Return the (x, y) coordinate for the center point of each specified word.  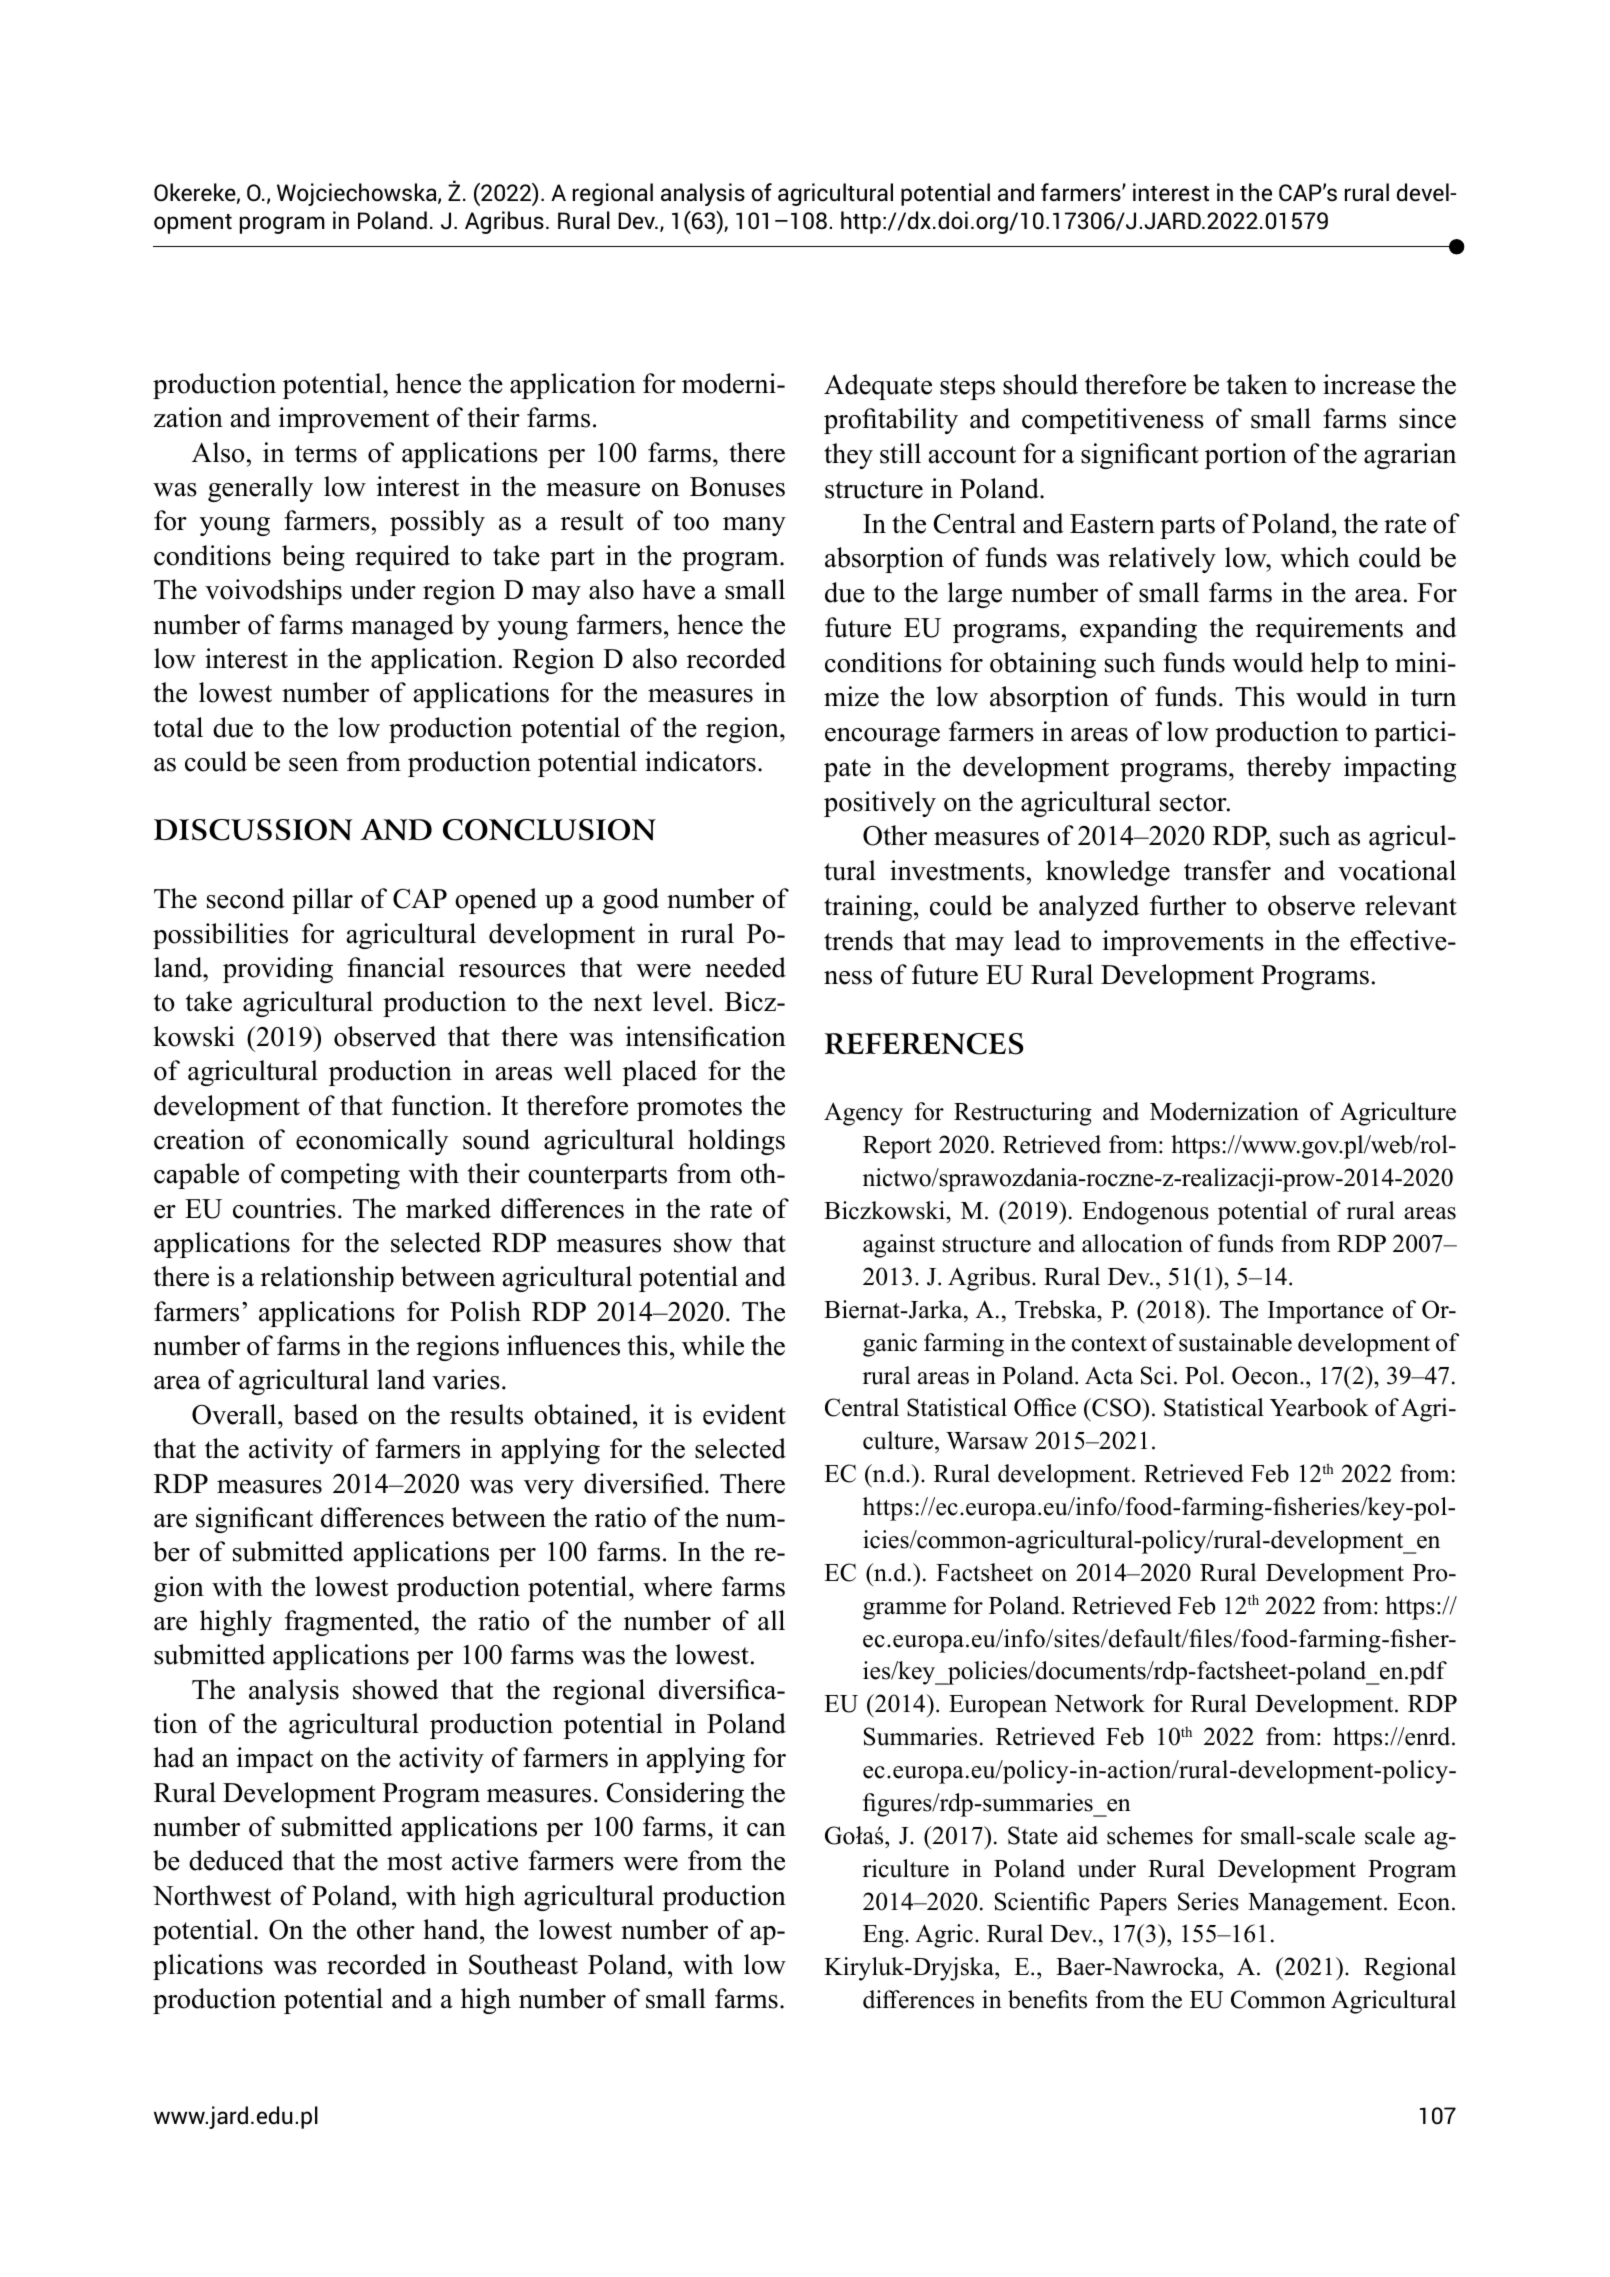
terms (326, 454)
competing (340, 1176)
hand (452, 1929)
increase (1369, 384)
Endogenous (1145, 1213)
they (848, 456)
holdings (736, 1142)
